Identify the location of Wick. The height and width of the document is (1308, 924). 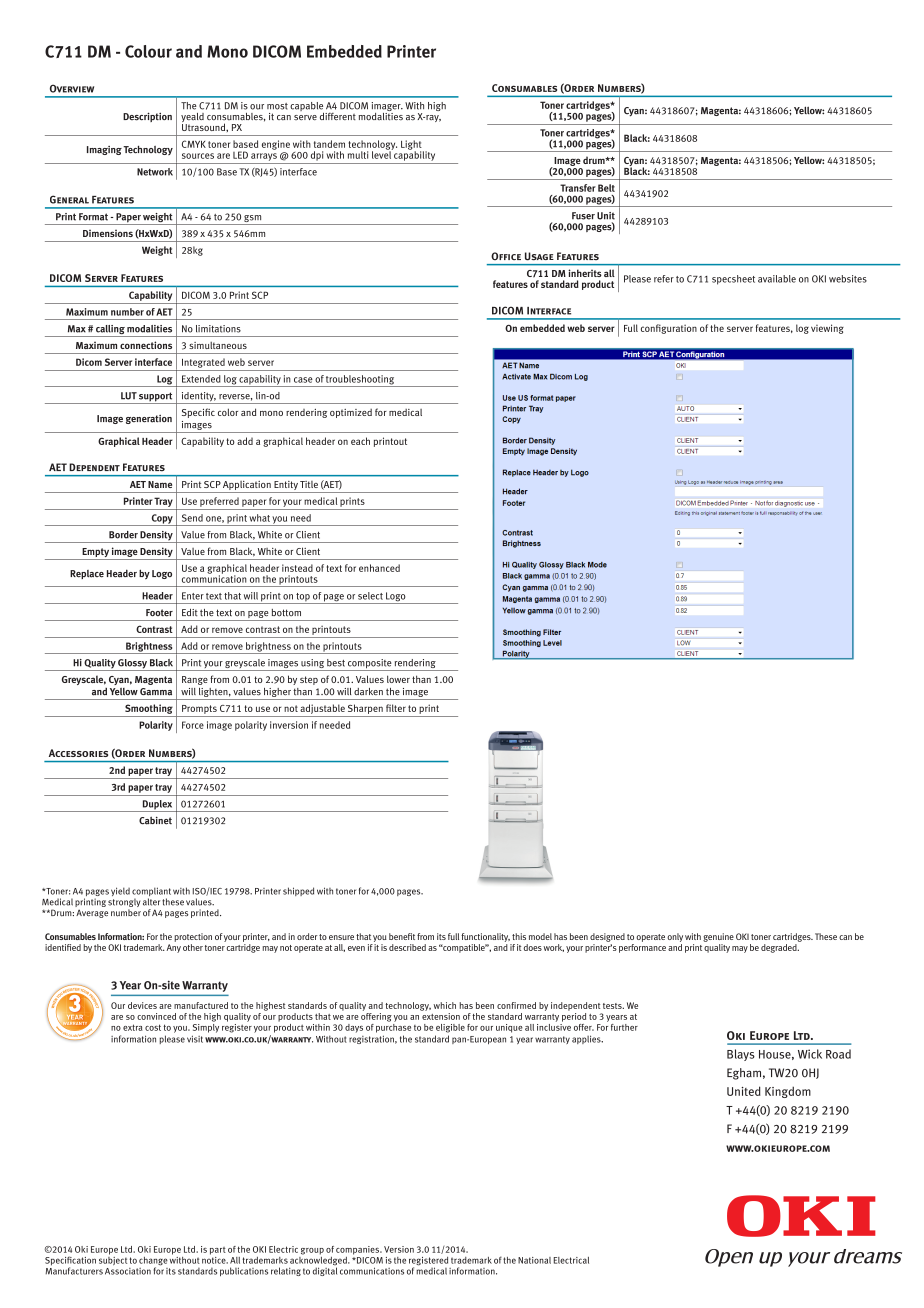
(810, 1054).
